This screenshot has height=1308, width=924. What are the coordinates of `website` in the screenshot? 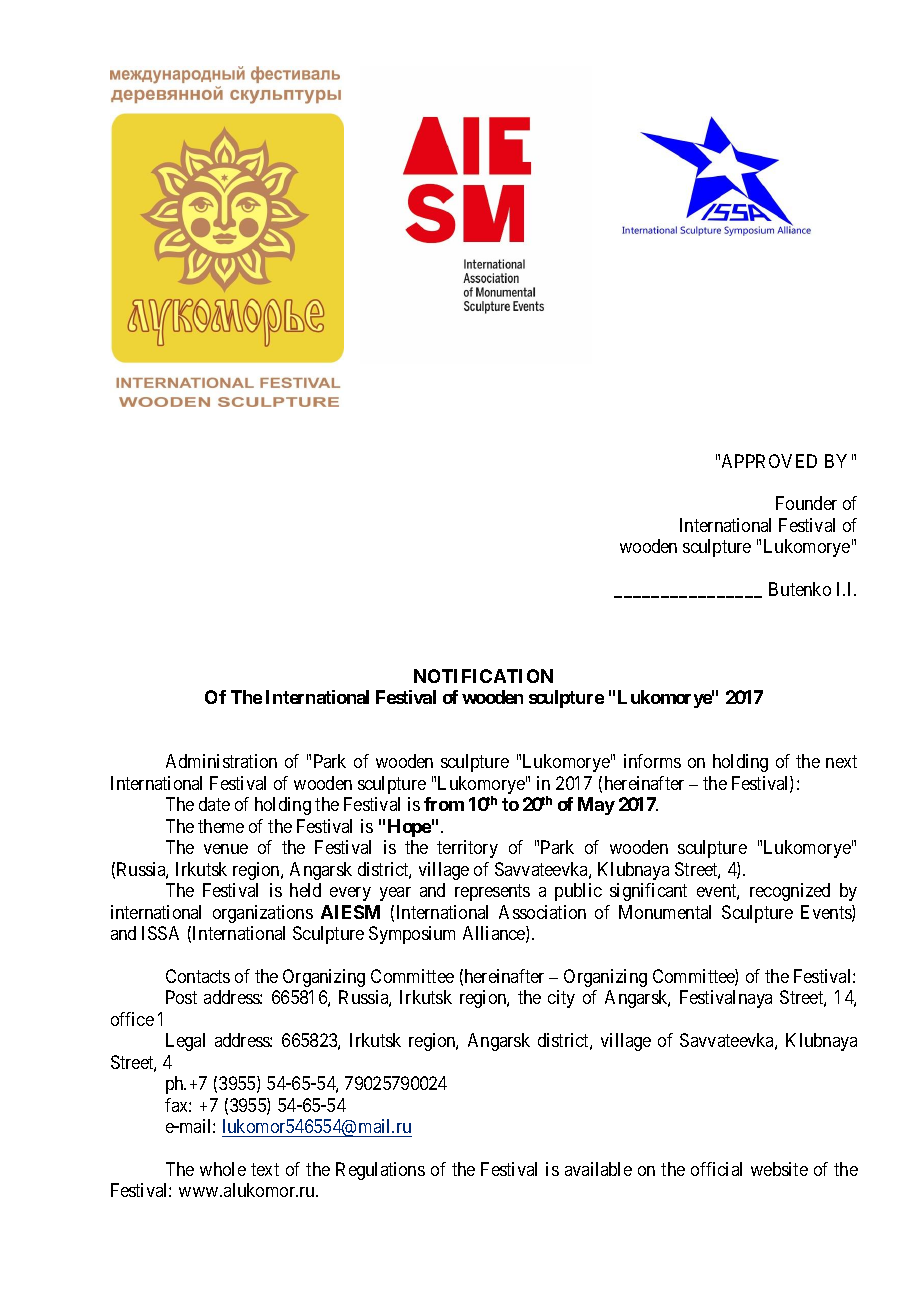 It's located at (779, 1169).
